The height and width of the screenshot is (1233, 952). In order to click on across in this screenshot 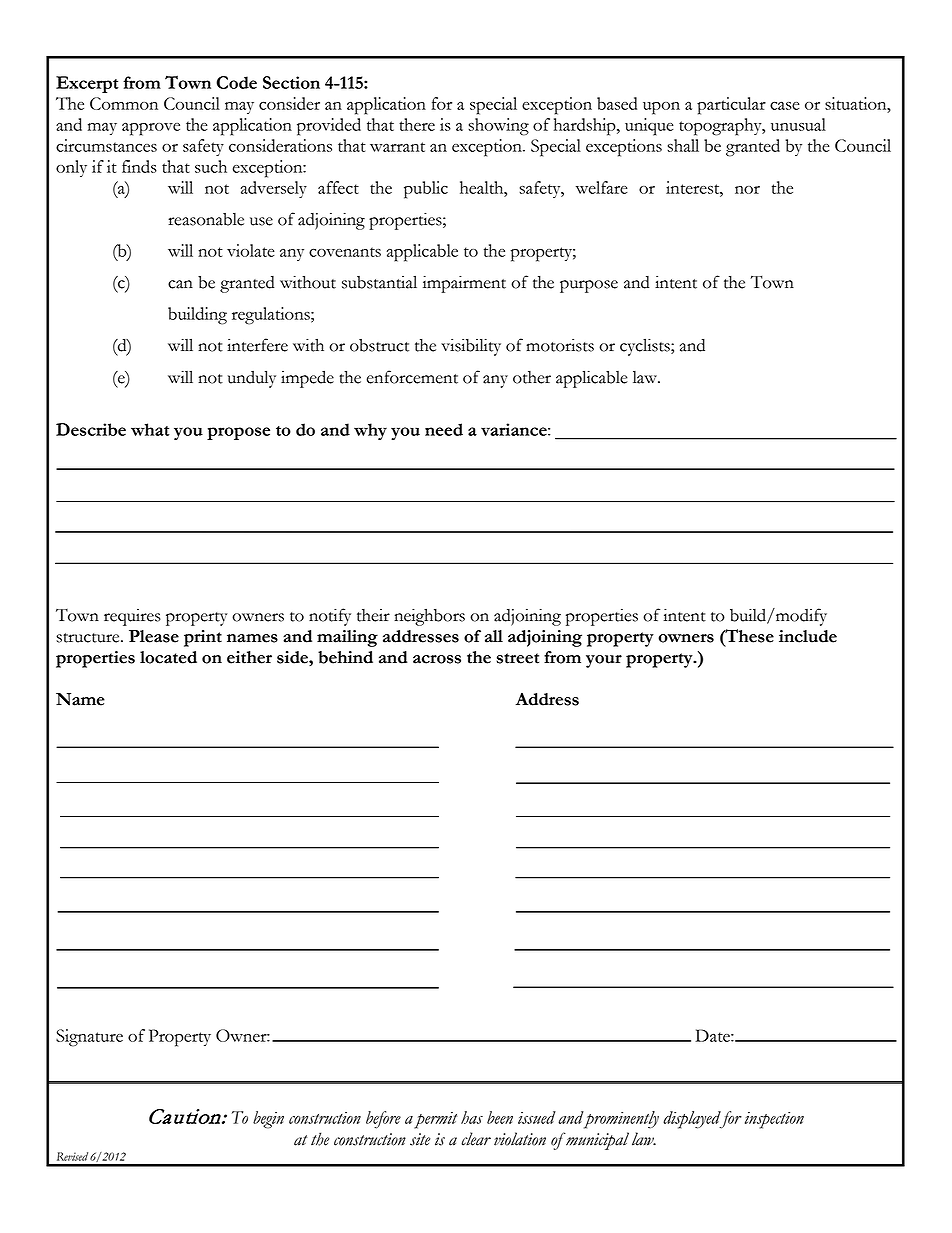, I will do `click(437, 659)`.
